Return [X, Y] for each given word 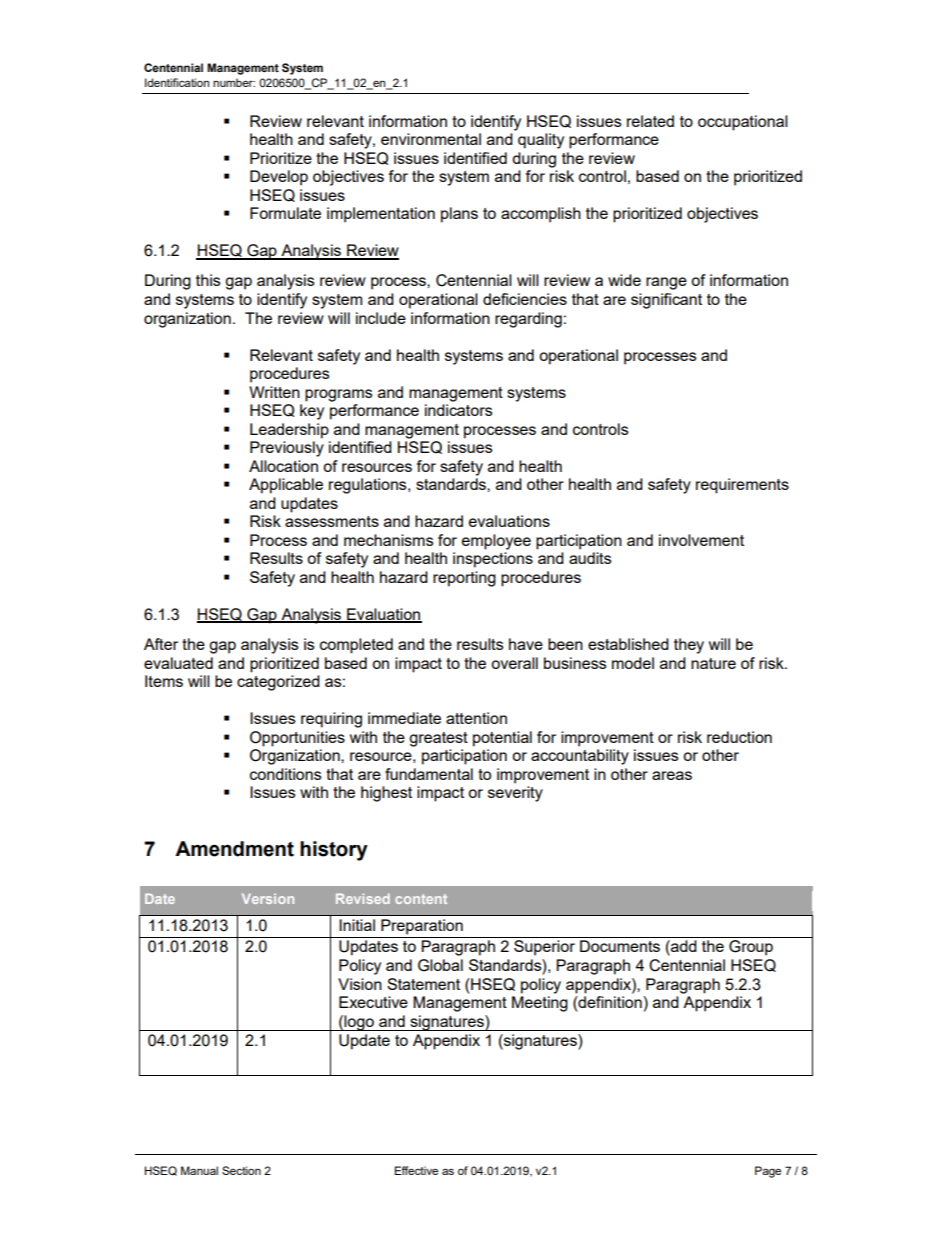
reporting [464, 579]
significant [666, 301]
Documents [620, 946]
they [689, 646]
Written [274, 392]
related [650, 121]
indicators [458, 410]
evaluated [178, 663]
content [421, 899]
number [234, 82]
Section [241, 1170]
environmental [431, 139]
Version [268, 898]
